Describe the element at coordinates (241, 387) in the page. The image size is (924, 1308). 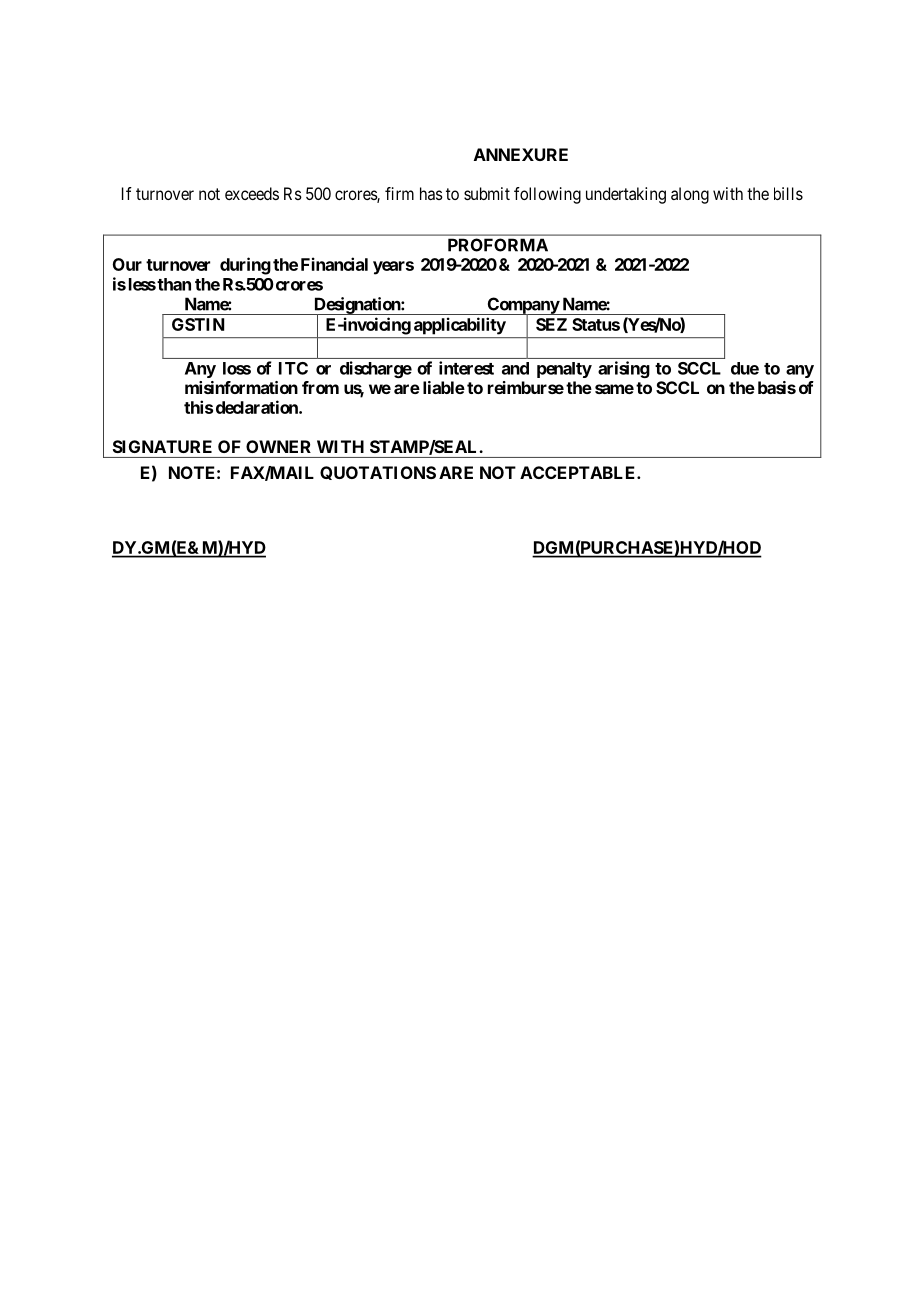
I see `misinformation` at that location.
